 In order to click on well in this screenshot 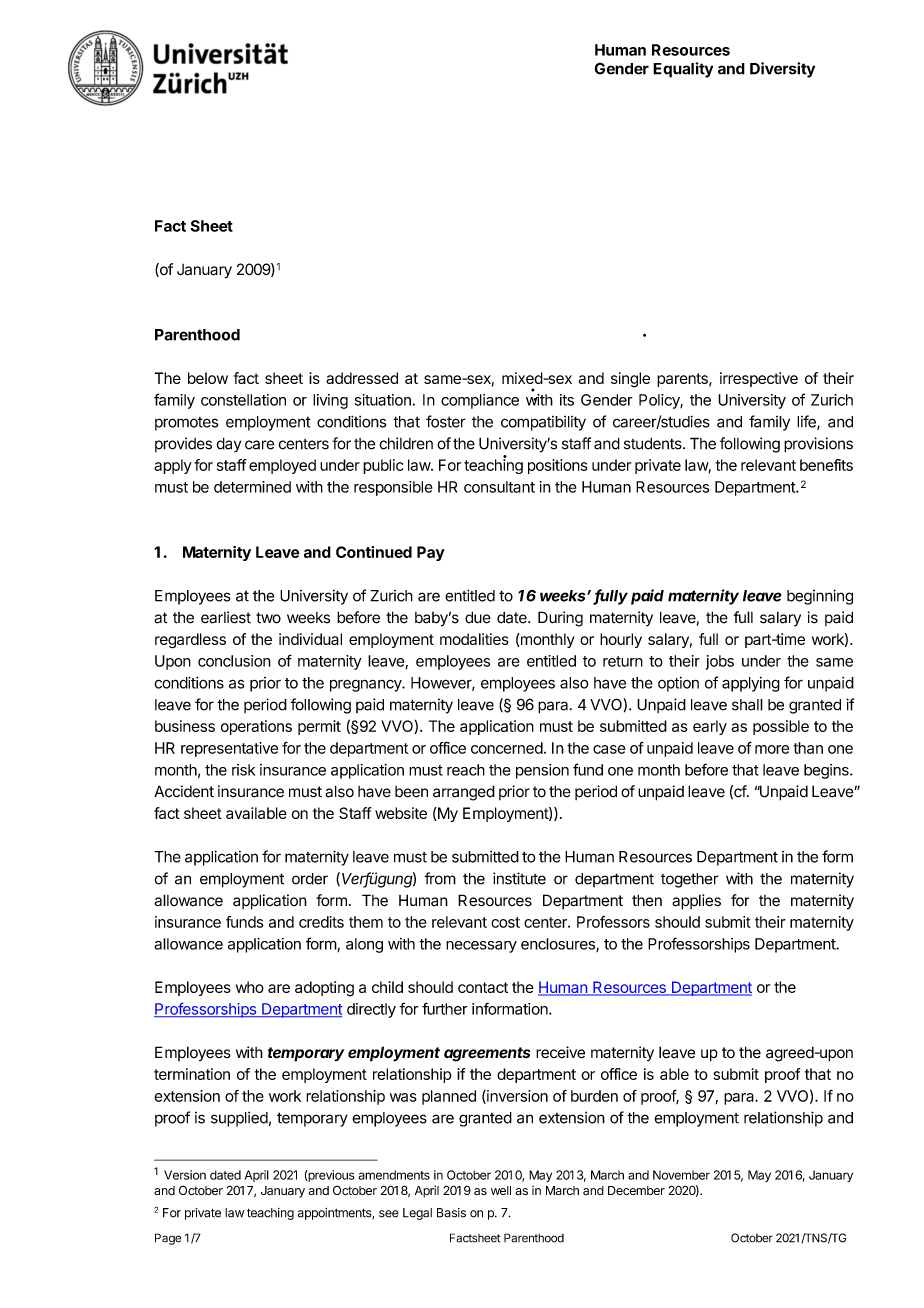, I will do `click(501, 1190)`.
